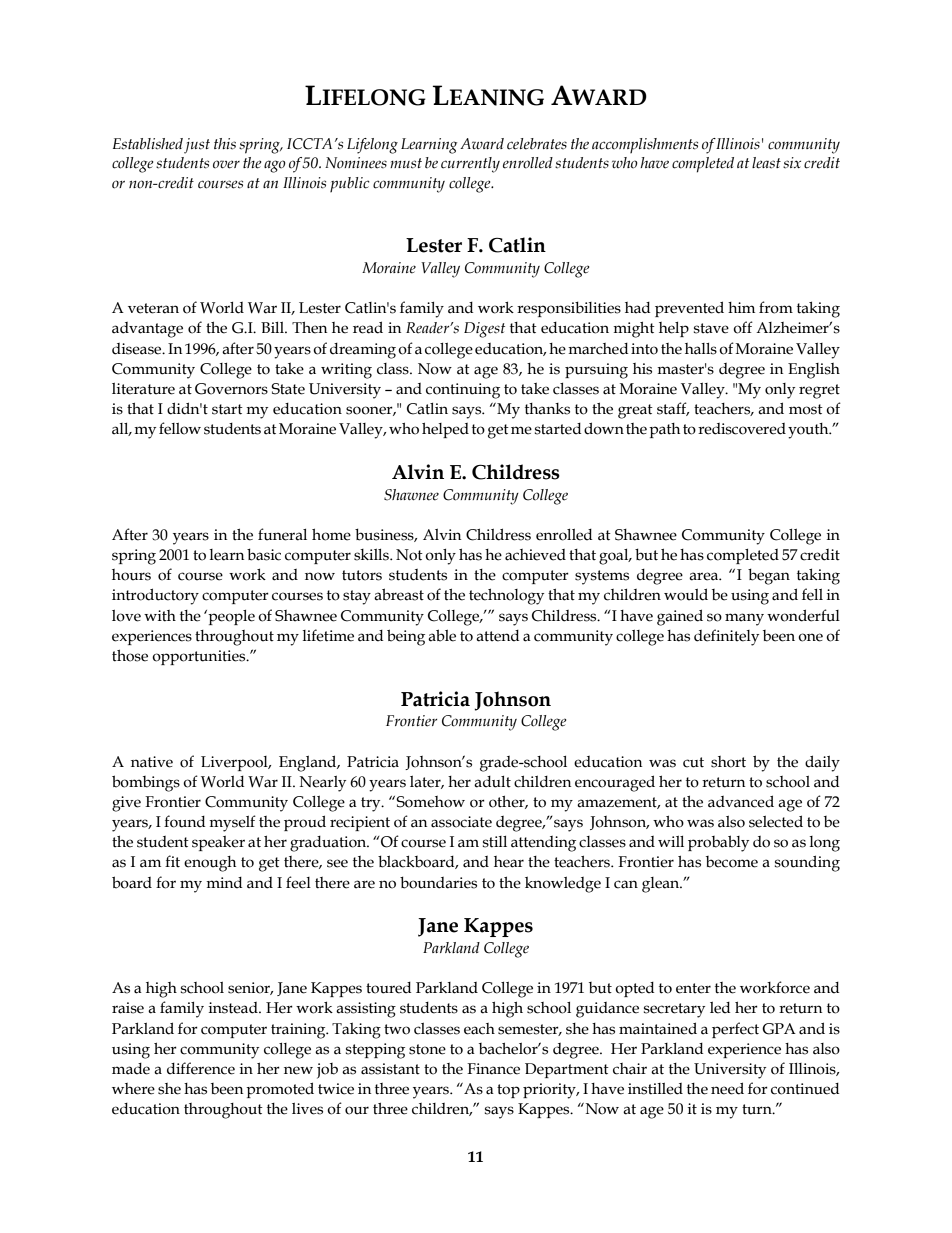  Describe the element at coordinates (197, 146) in the document. I see `just` at that location.
